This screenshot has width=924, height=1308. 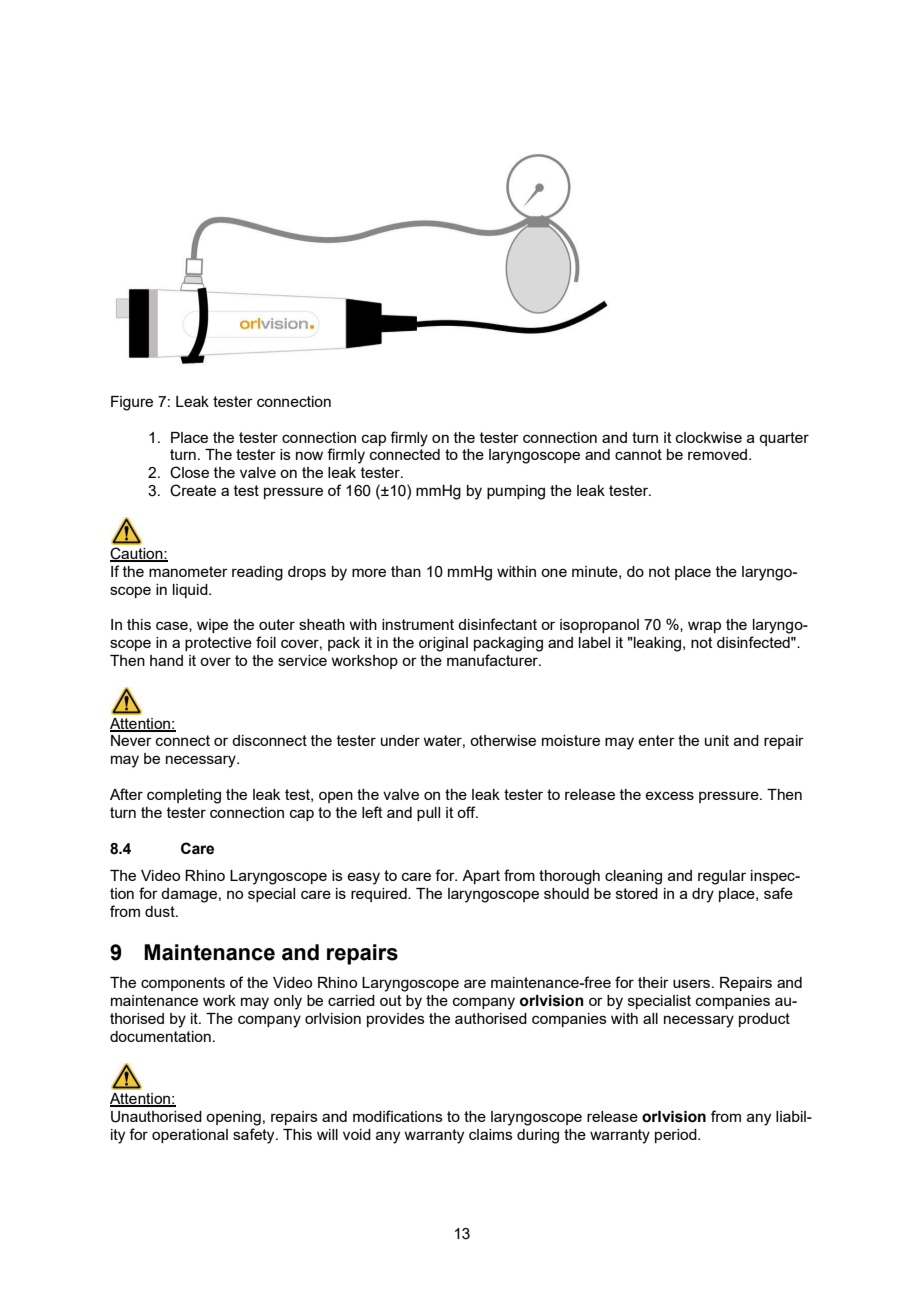 What do you see at coordinates (503, 740) in the screenshot?
I see `otherwise` at bounding box center [503, 740].
